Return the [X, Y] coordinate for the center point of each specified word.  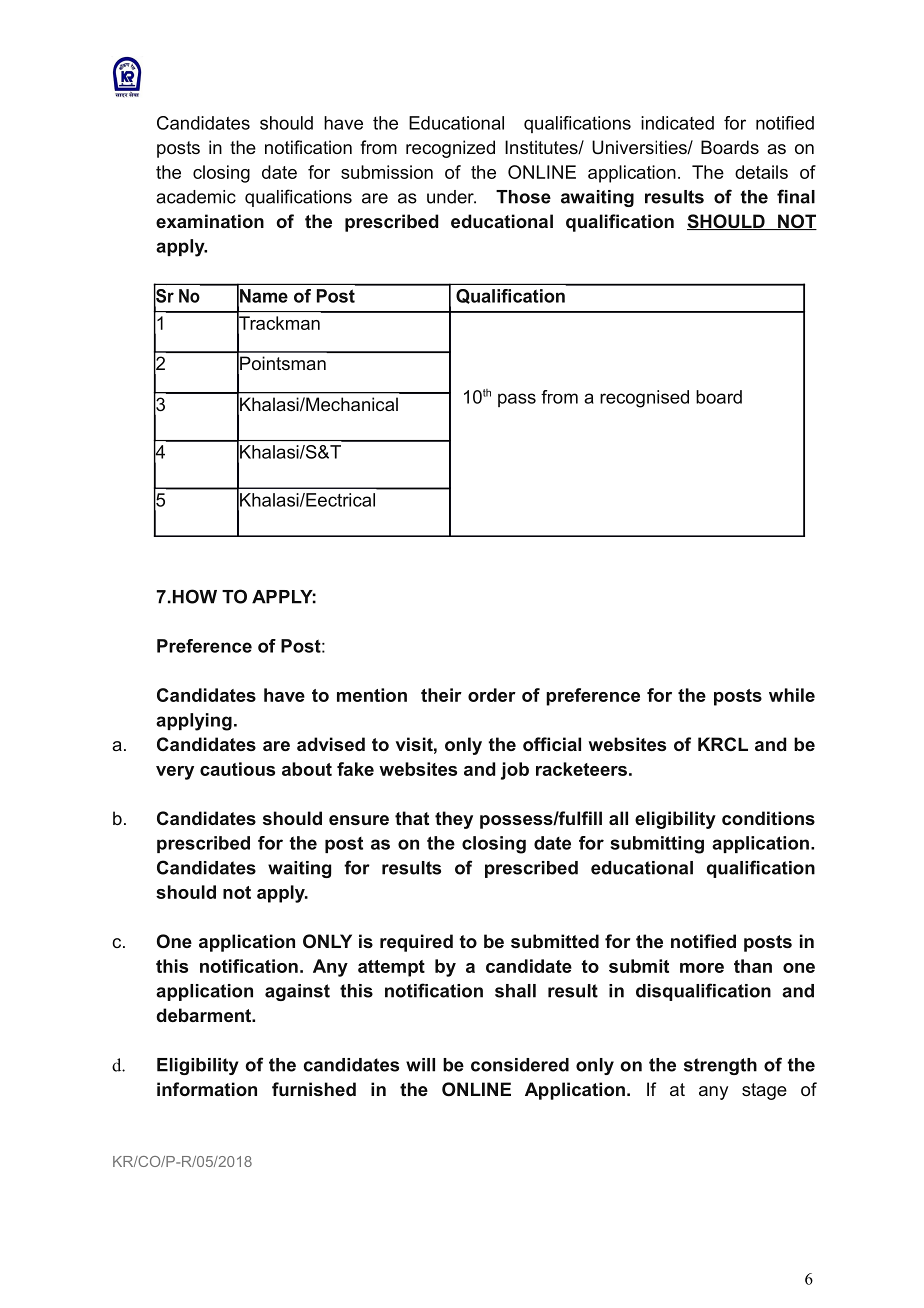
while [792, 695]
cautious [237, 769]
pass [517, 400]
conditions [768, 818]
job [515, 771]
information [207, 1089]
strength [720, 1066]
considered [520, 1065]
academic [196, 197]
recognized [450, 149]
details [761, 172]
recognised [644, 399]
